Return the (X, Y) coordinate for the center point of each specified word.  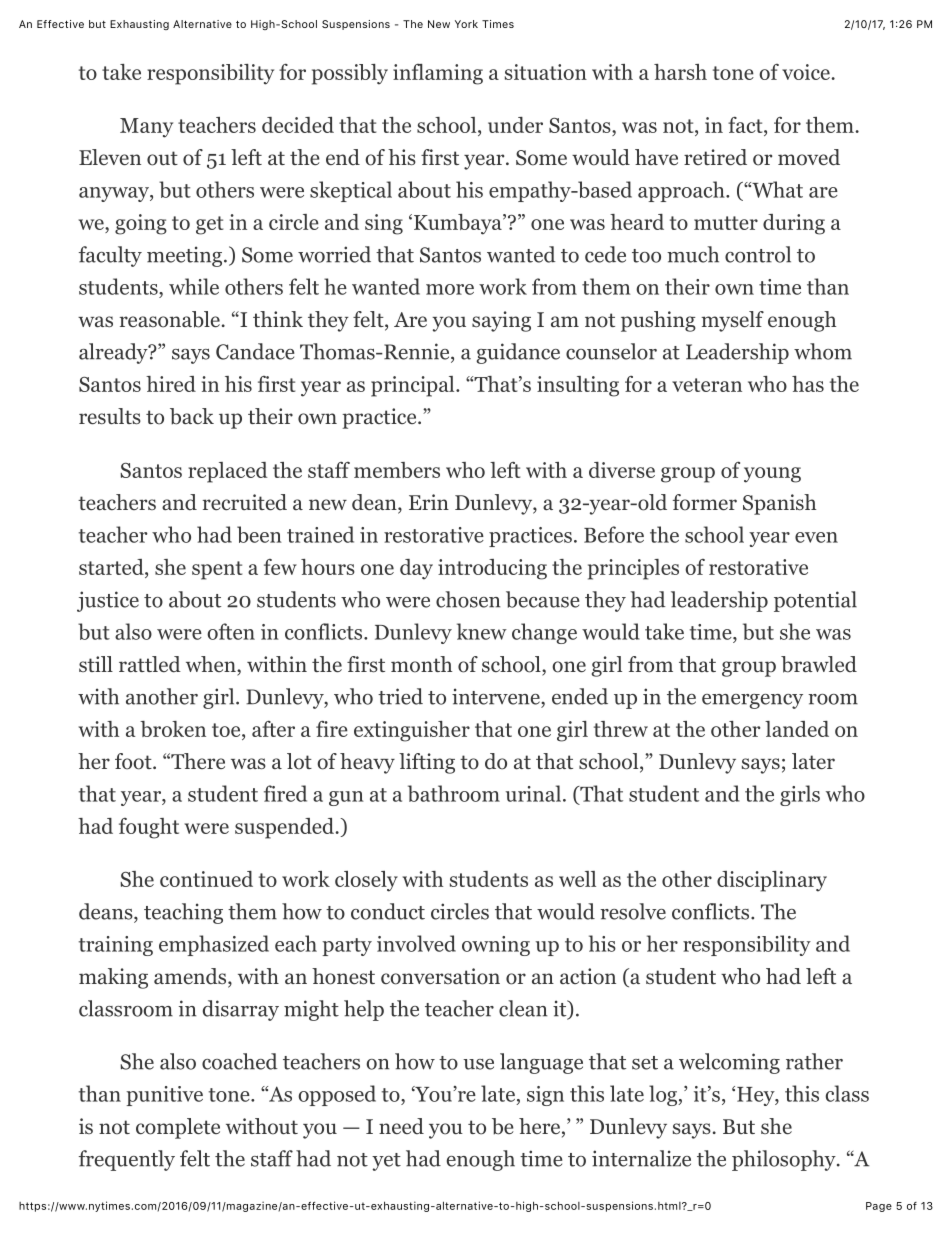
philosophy (785, 1160)
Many (146, 128)
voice (807, 72)
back (192, 416)
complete (178, 1128)
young (772, 475)
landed (797, 729)
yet (386, 1162)
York (466, 24)
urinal (533, 793)
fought (149, 828)
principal (414, 386)
